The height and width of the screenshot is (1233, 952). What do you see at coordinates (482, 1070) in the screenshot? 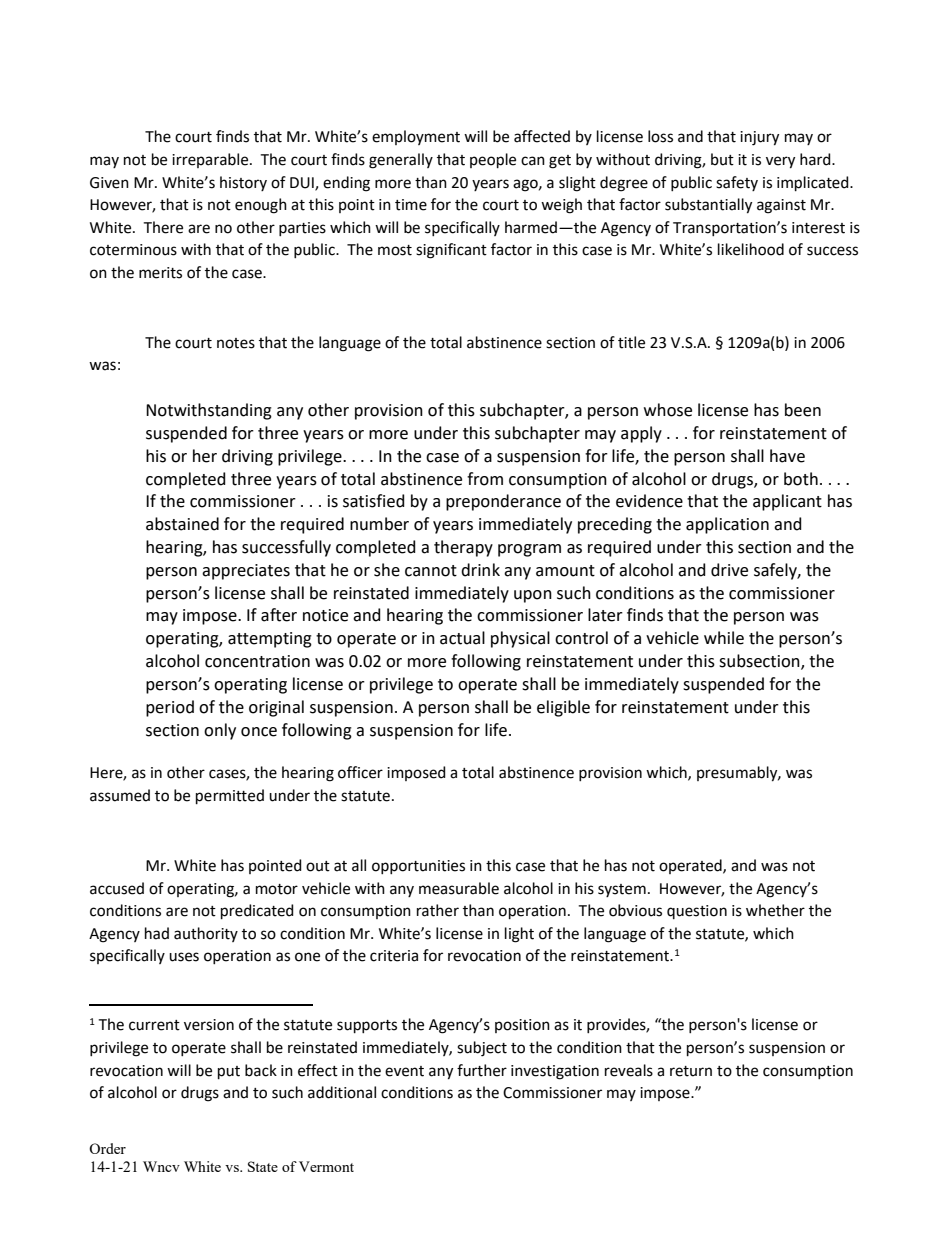
I see `further` at bounding box center [482, 1070].
